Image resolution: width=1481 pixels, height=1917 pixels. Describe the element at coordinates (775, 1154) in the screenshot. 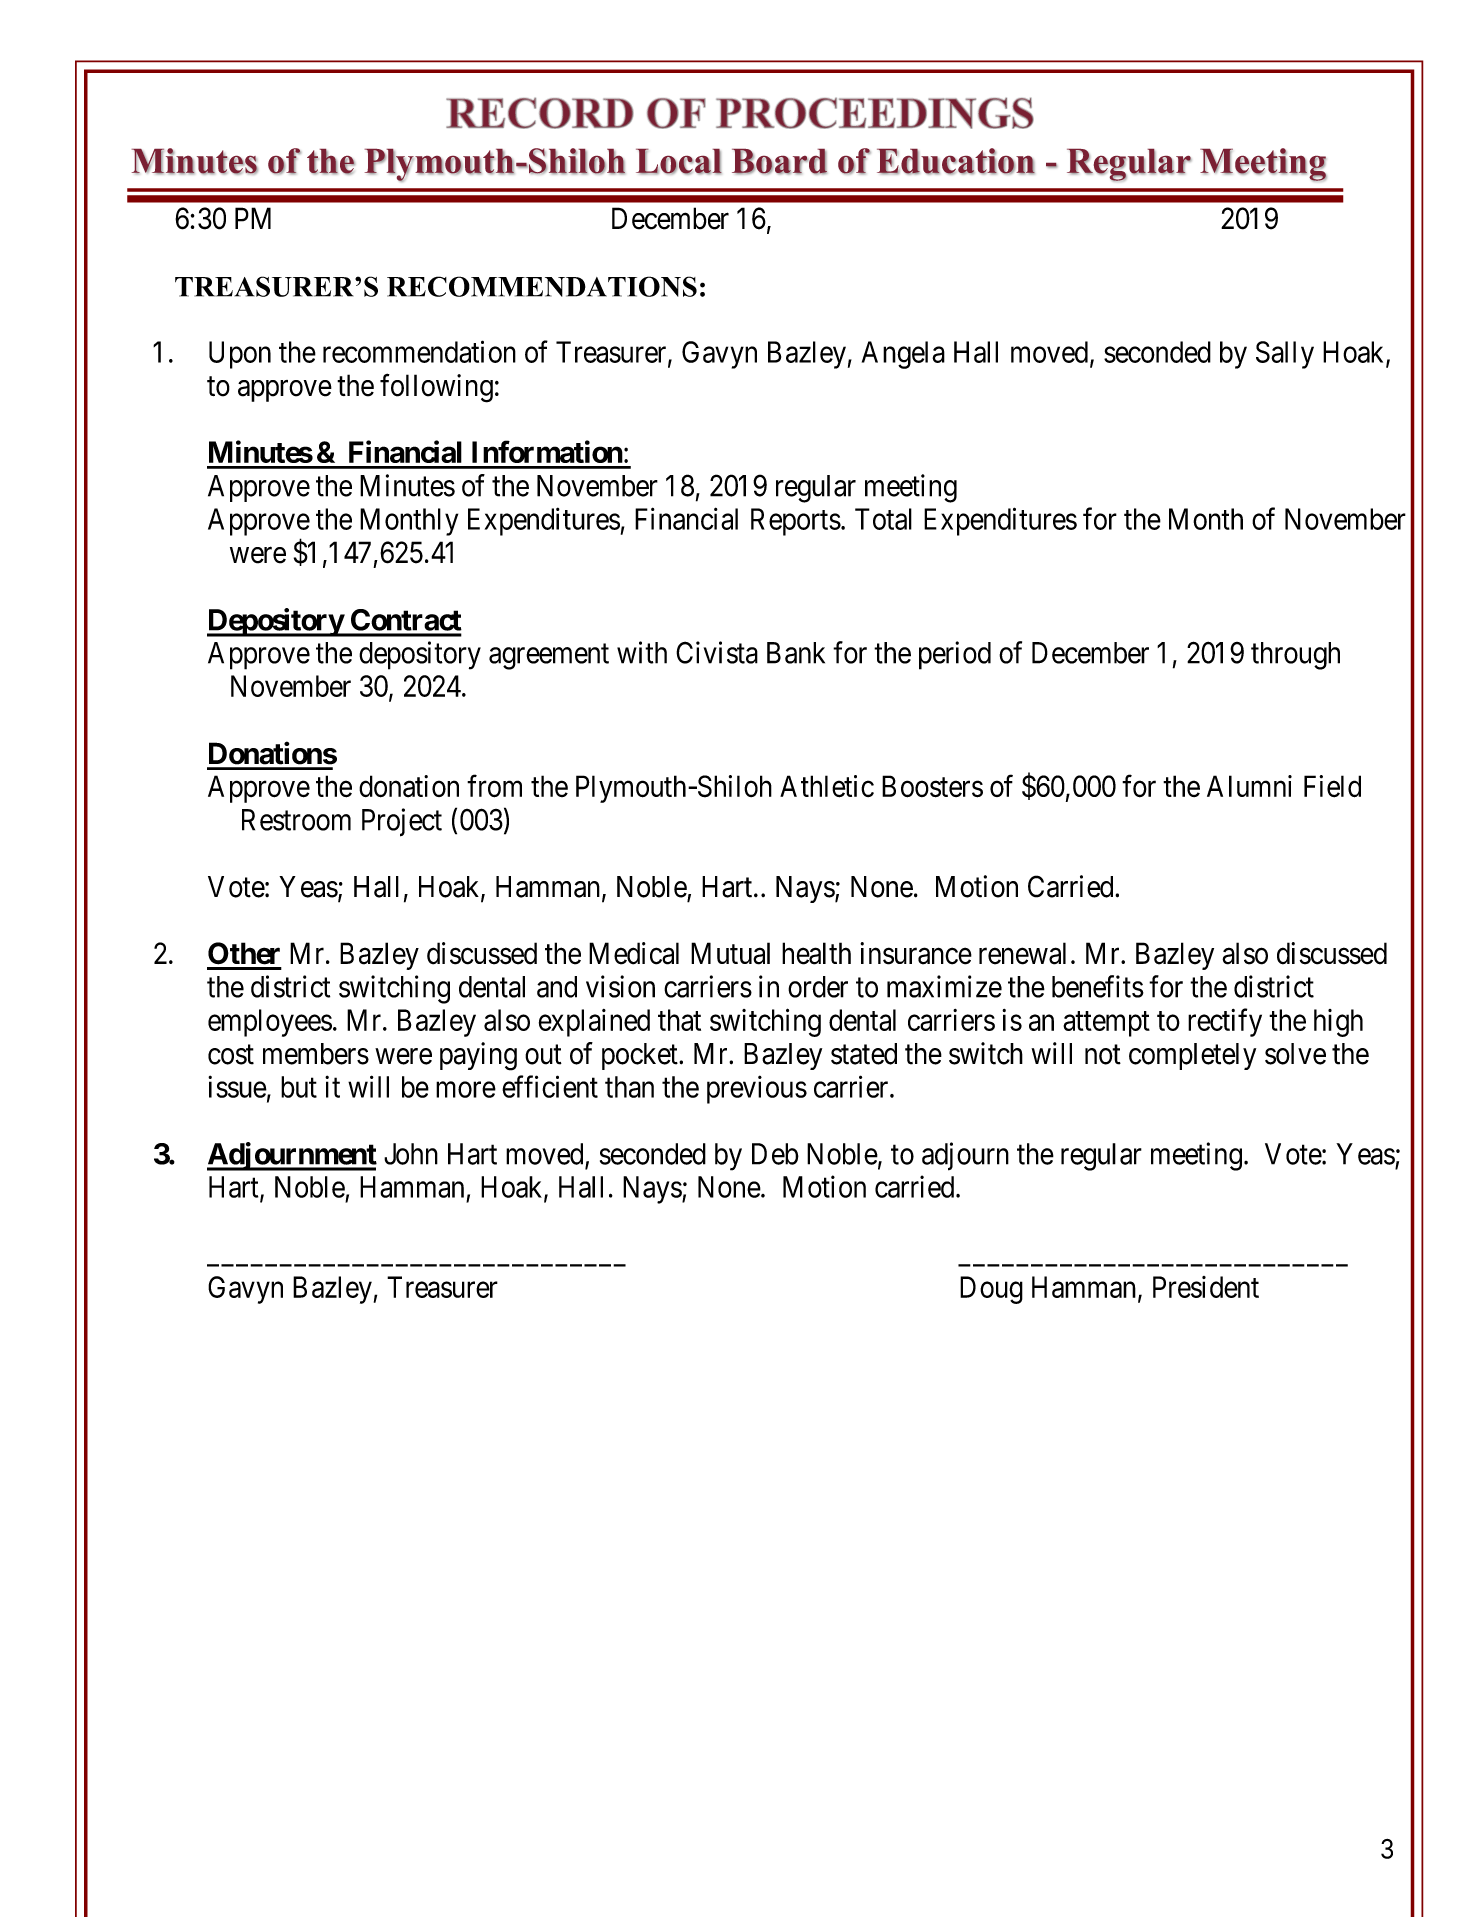

I see `Deb` at that location.
